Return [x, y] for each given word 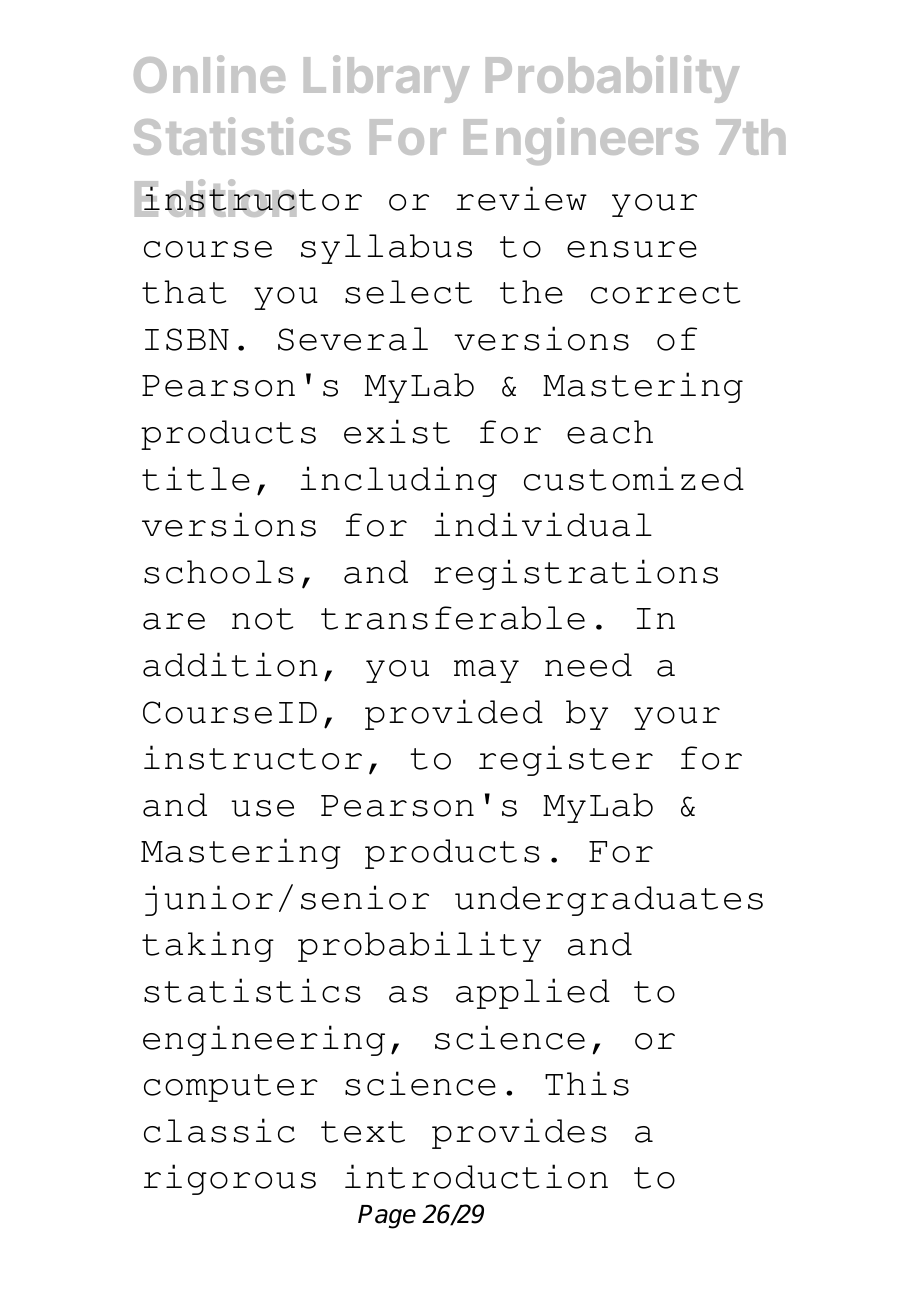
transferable [453, 618]
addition [230, 664]
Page [387, 1217]
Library [387, 79]
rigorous [230, 1179]
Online [209, 74]
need [588, 665]
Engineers [581, 141]
